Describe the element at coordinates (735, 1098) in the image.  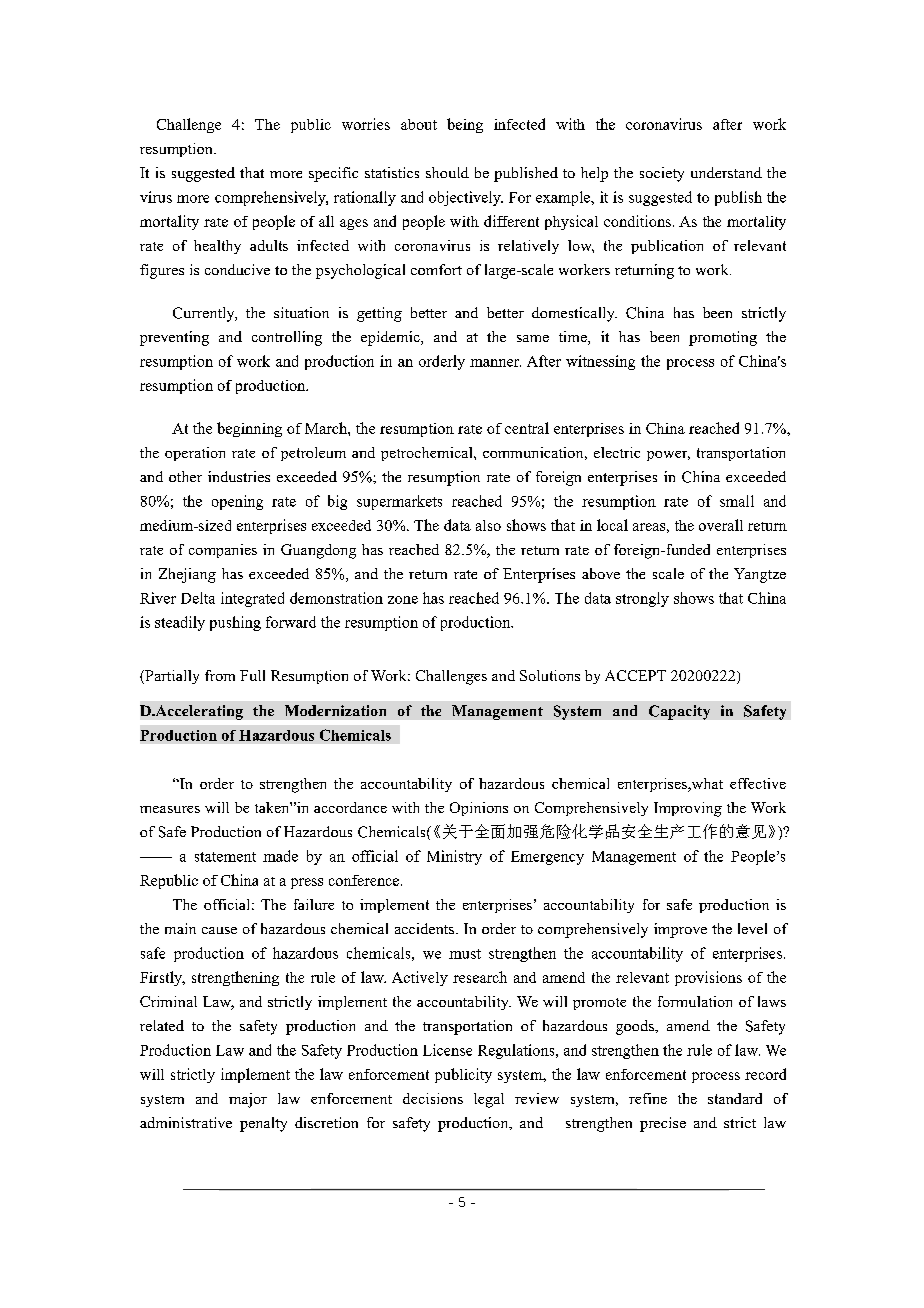
I see `standard` at that location.
